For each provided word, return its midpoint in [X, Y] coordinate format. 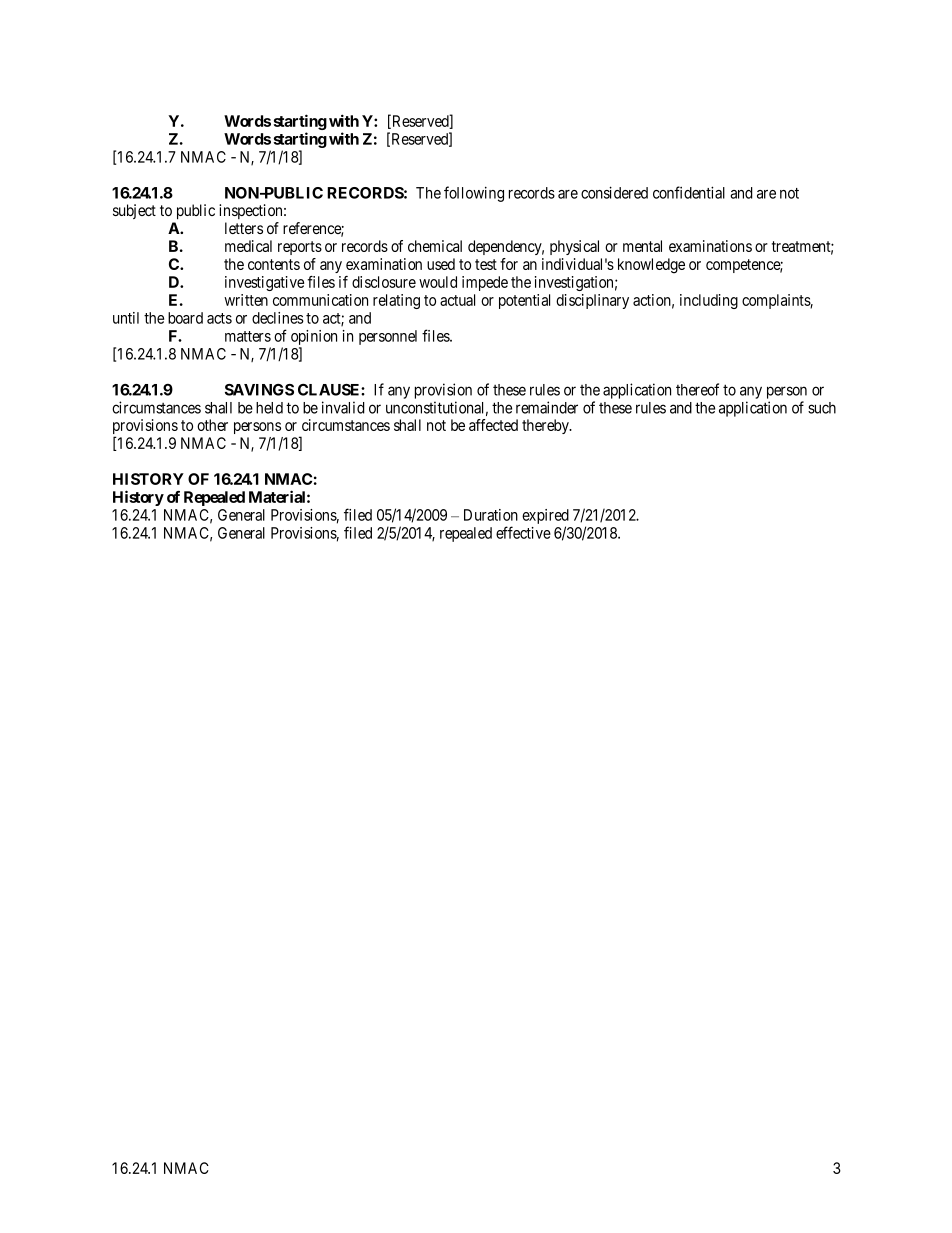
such [822, 408]
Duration [491, 515]
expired [545, 516]
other [212, 425]
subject [134, 211]
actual [457, 300]
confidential [689, 192]
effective [523, 532]
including [709, 301]
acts [219, 318]
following [474, 194]
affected [493, 425]
